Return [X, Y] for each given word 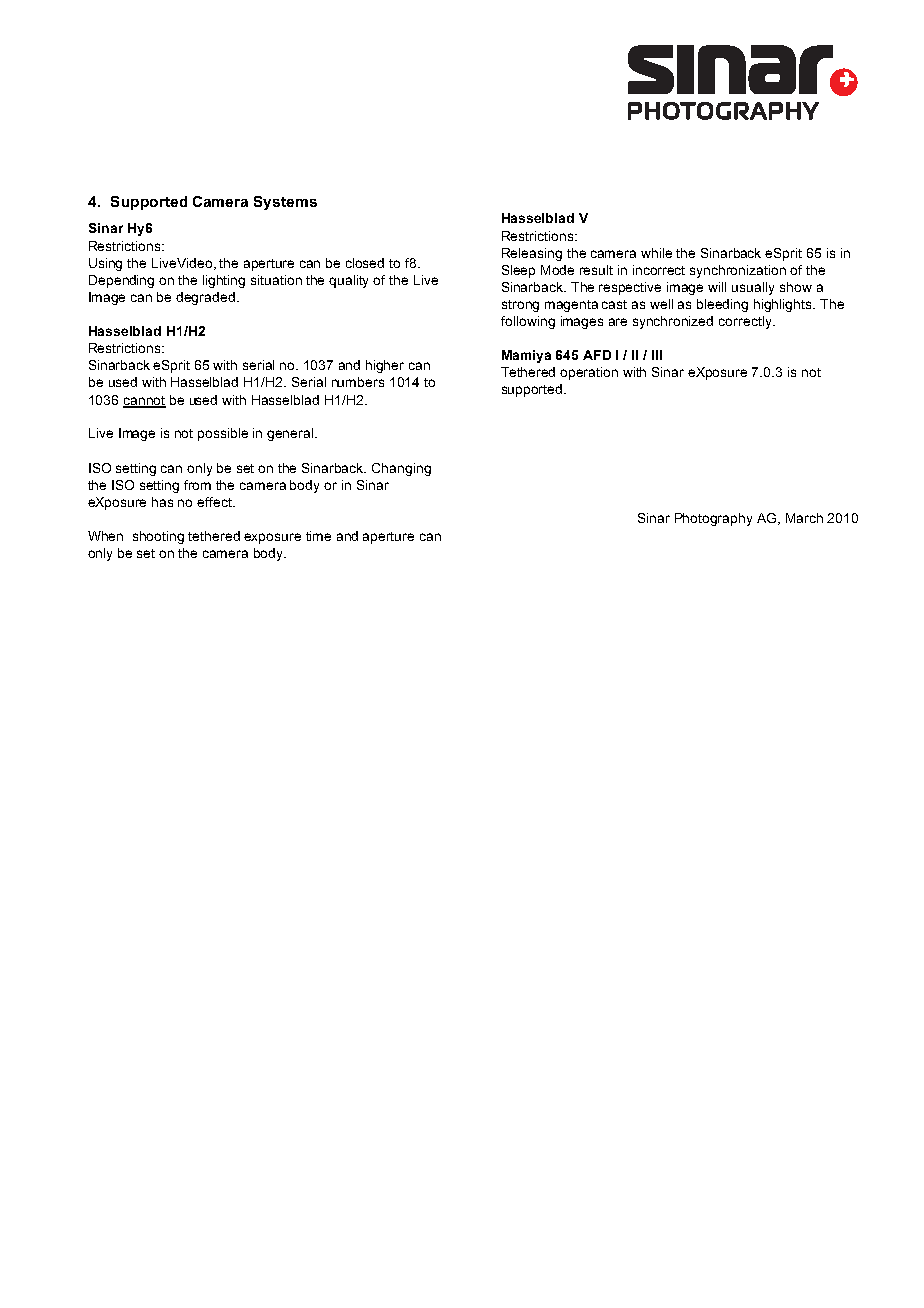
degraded [205, 298]
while [656, 253]
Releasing [532, 254]
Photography [713, 519]
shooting [158, 537]
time [318, 536]
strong [520, 306]
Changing [401, 469]
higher [385, 366]
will [717, 287]
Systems [285, 203]
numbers [358, 382]
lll [657, 355]
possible [223, 434]
